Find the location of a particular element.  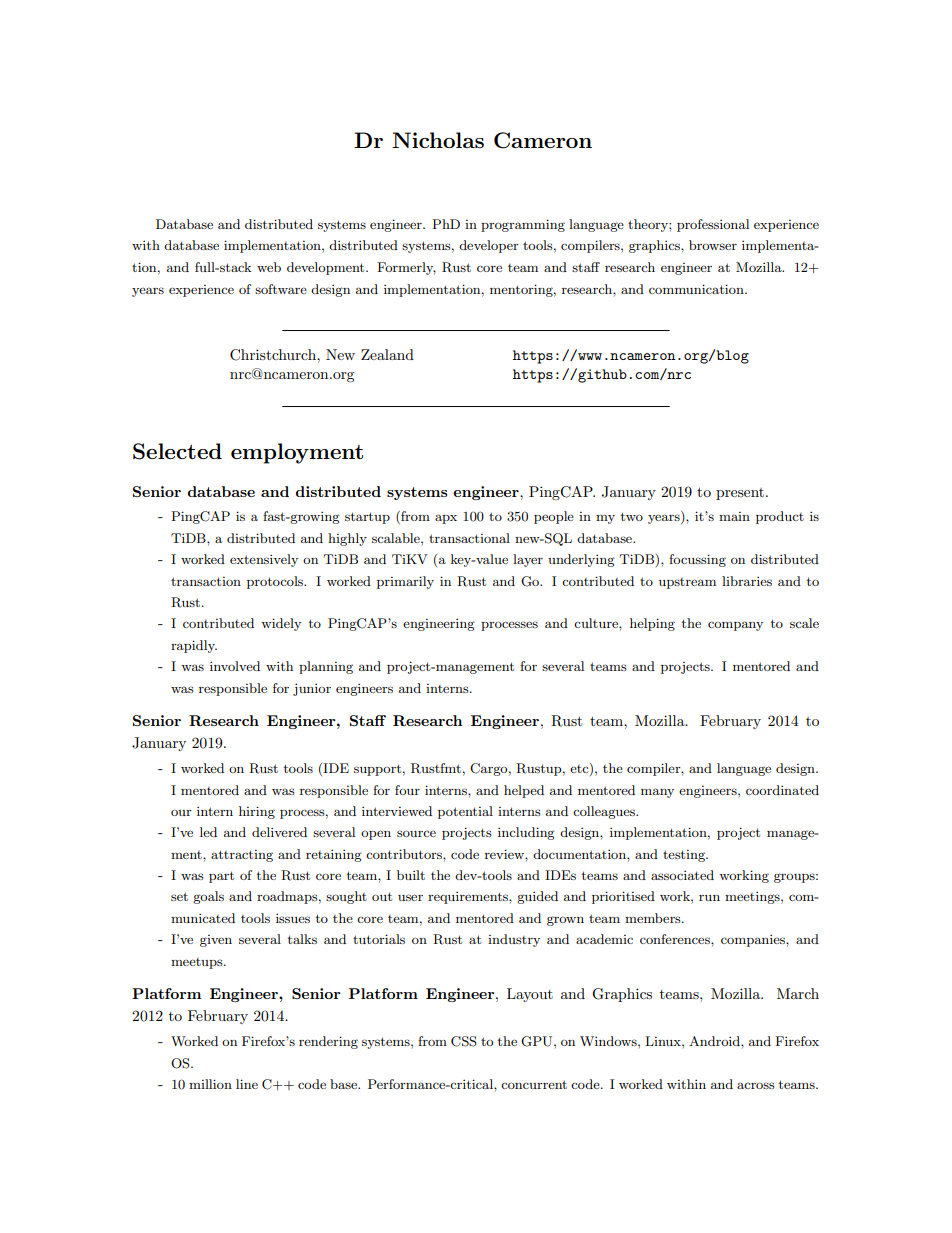

people is located at coordinates (554, 517).
